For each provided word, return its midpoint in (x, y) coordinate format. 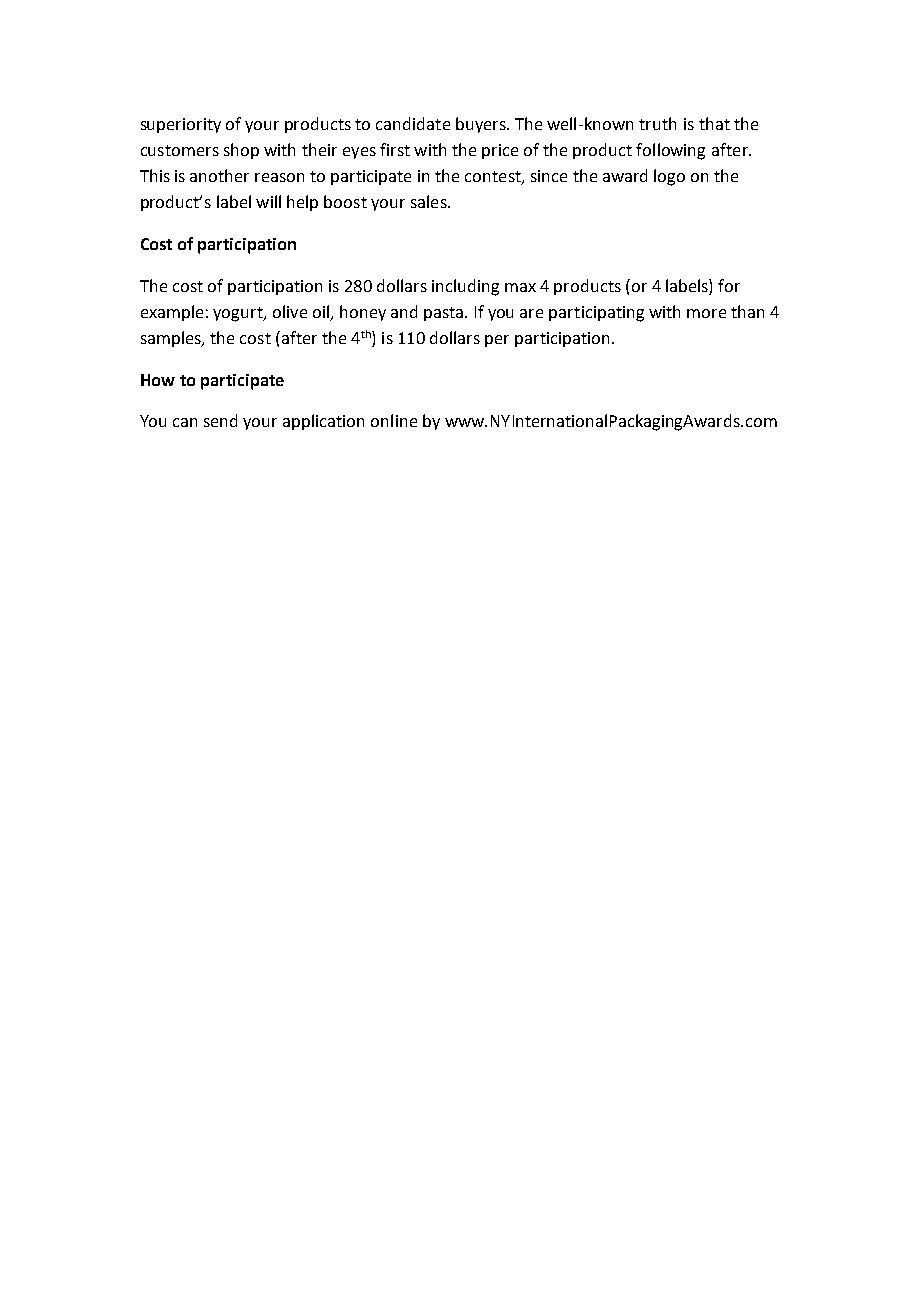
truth (657, 123)
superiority (181, 125)
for (729, 285)
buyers (482, 125)
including (465, 287)
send (220, 420)
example (172, 313)
